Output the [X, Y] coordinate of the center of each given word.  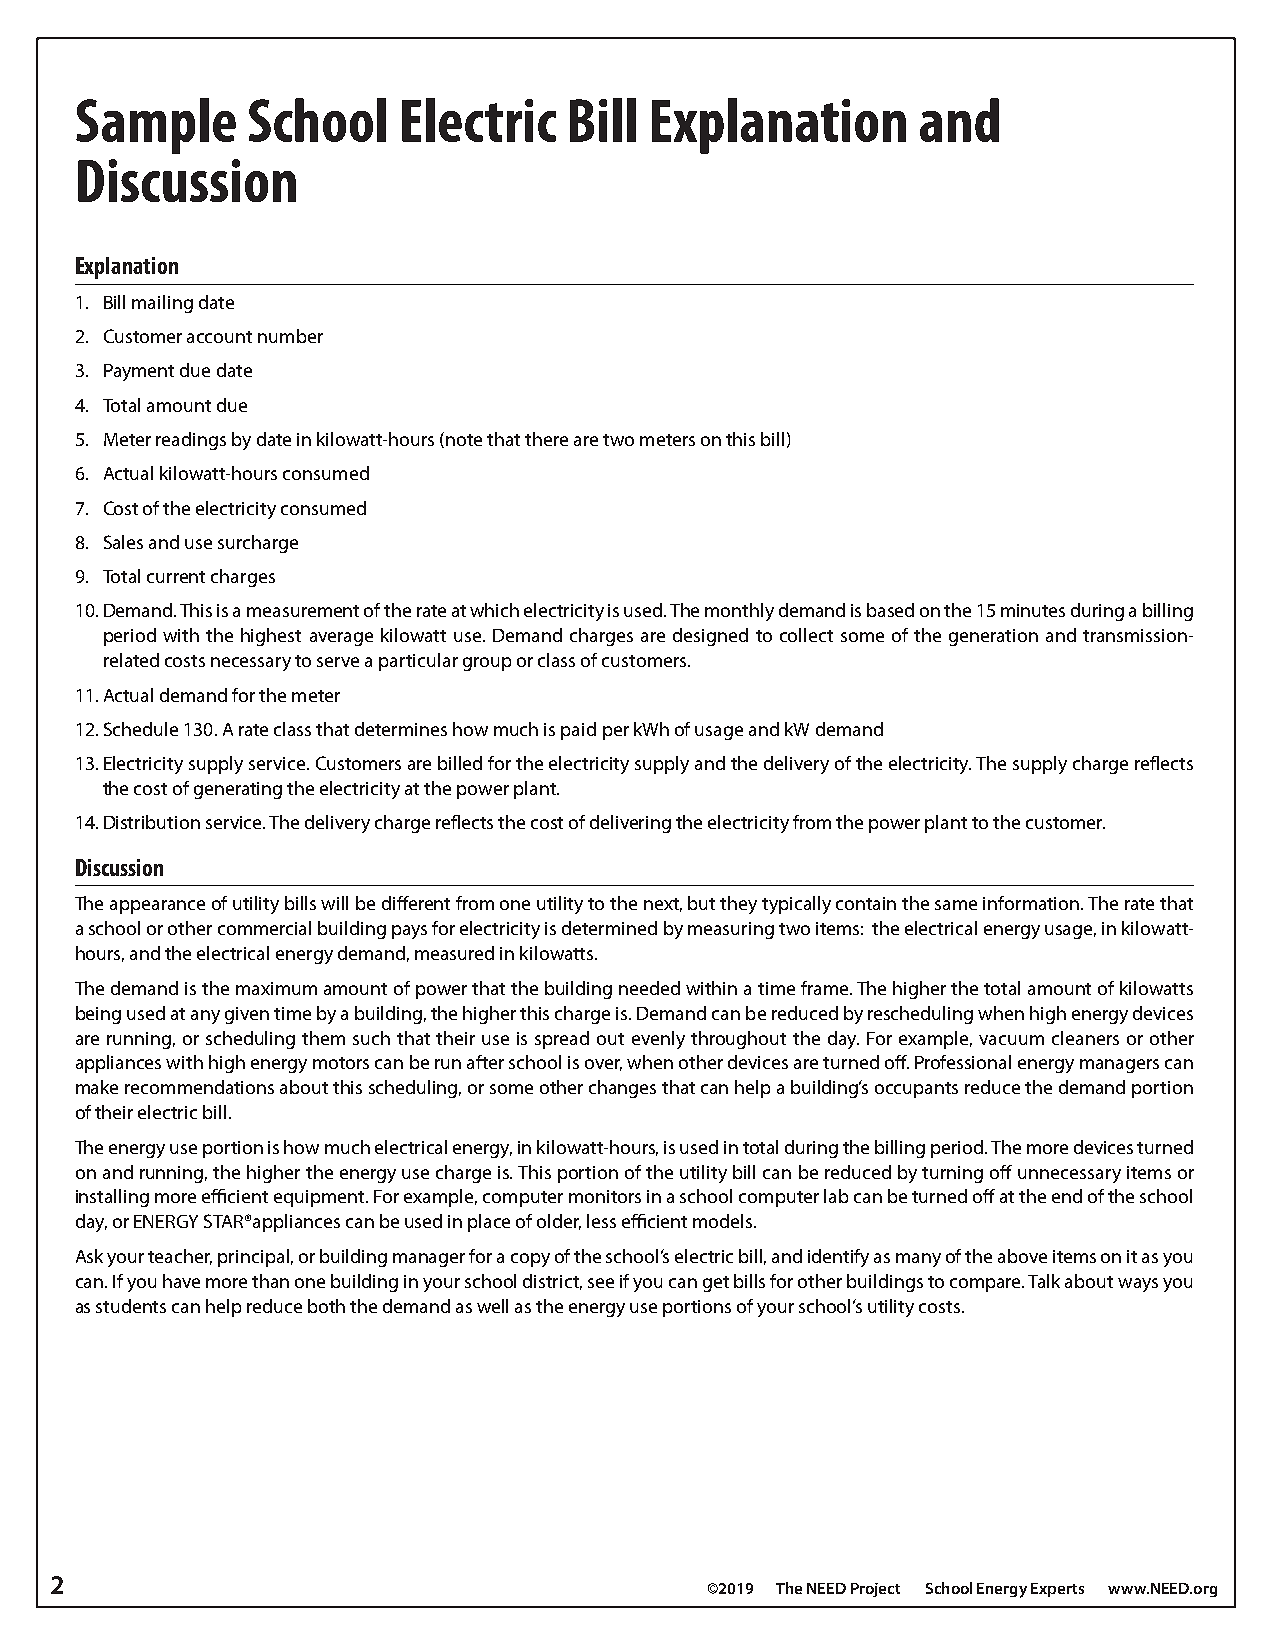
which [494, 610]
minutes [1033, 610]
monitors [605, 1196]
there [546, 439]
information [1032, 903]
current [176, 577]
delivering [630, 824]
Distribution [152, 822]
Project [875, 1590]
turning [952, 1174]
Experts [1057, 1590]
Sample [156, 126]
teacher [180, 1257]
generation [993, 637]
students [131, 1306]
